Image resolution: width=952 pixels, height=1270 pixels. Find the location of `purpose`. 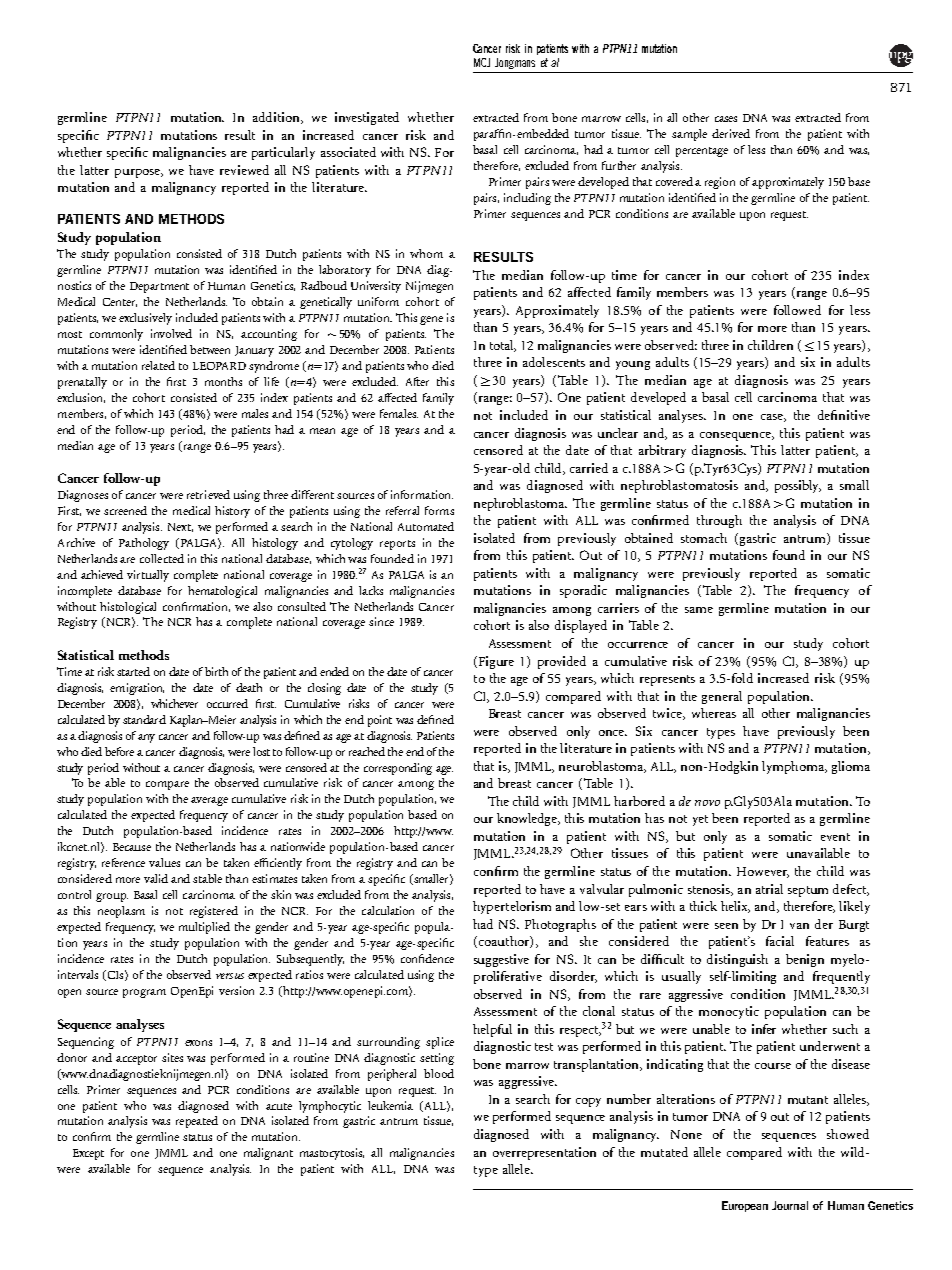

purpose is located at coordinates (138, 173).
